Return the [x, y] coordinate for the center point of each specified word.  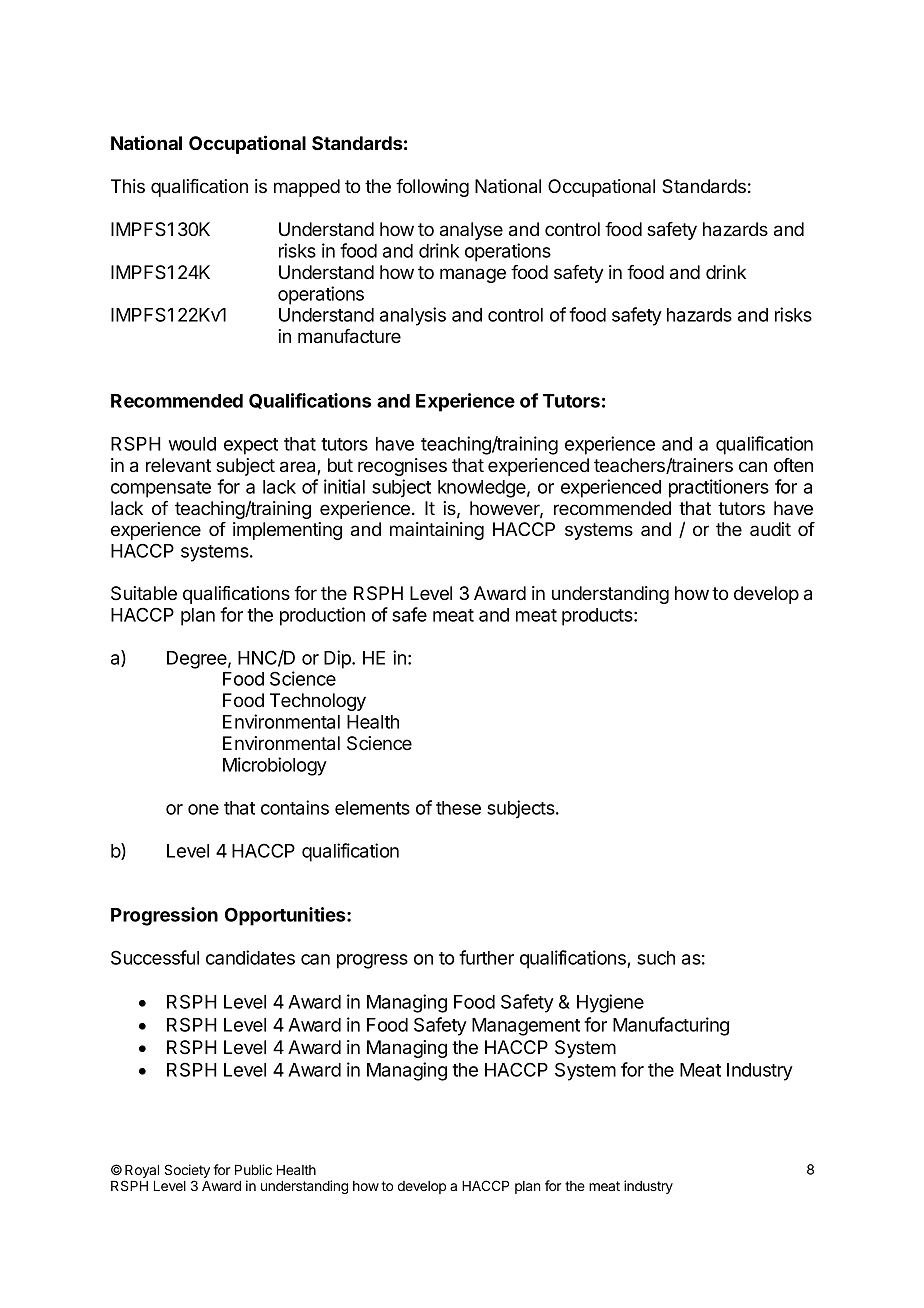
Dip [338, 659]
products [598, 617]
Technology [318, 702]
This [128, 186]
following [432, 188]
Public [253, 1169]
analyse [471, 231]
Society [187, 1172]
